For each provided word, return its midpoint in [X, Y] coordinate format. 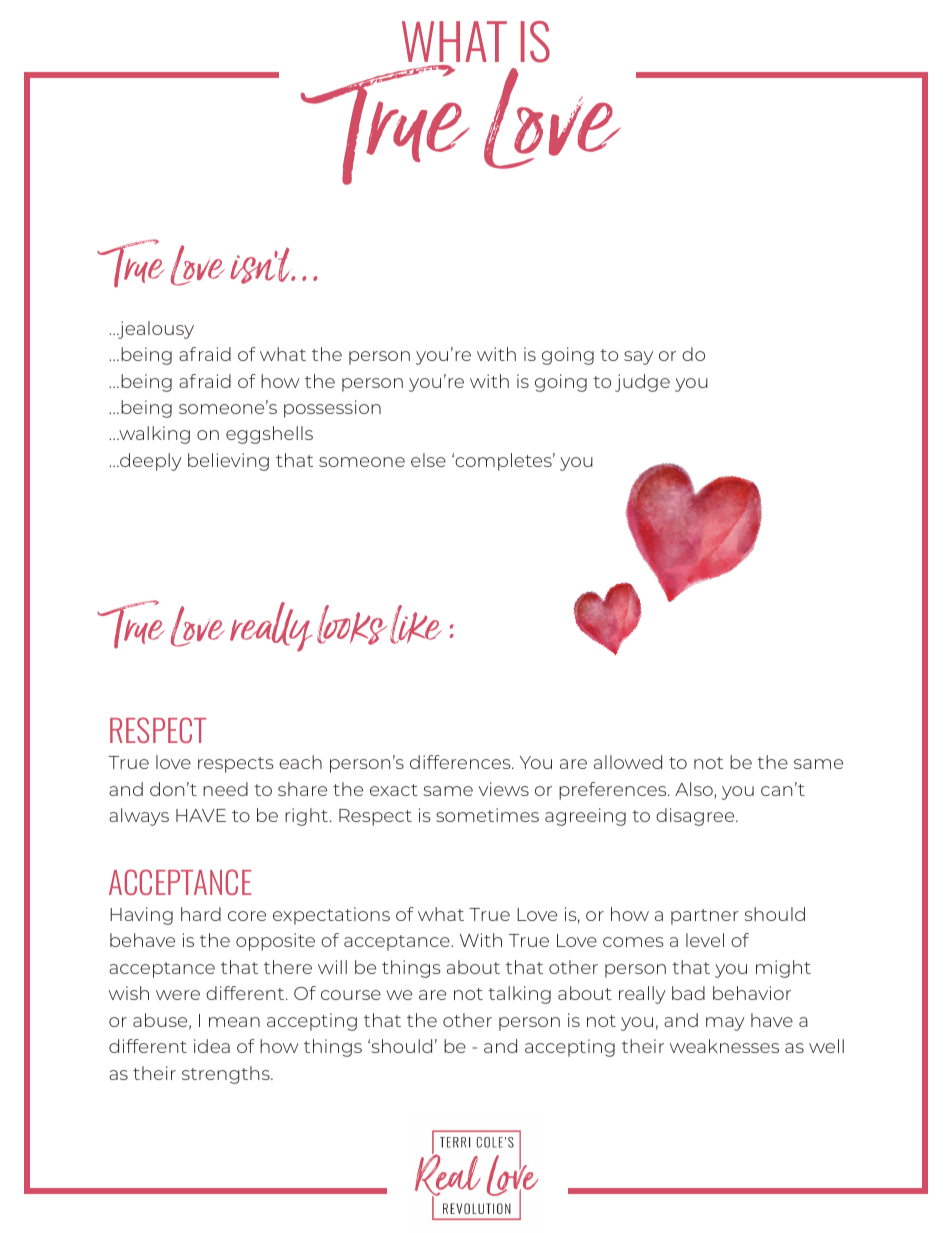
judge [642, 383]
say [638, 358]
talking [519, 995]
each [300, 762]
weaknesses [724, 1046]
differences [461, 762]
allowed [628, 762]
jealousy [155, 330]
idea [212, 1046]
